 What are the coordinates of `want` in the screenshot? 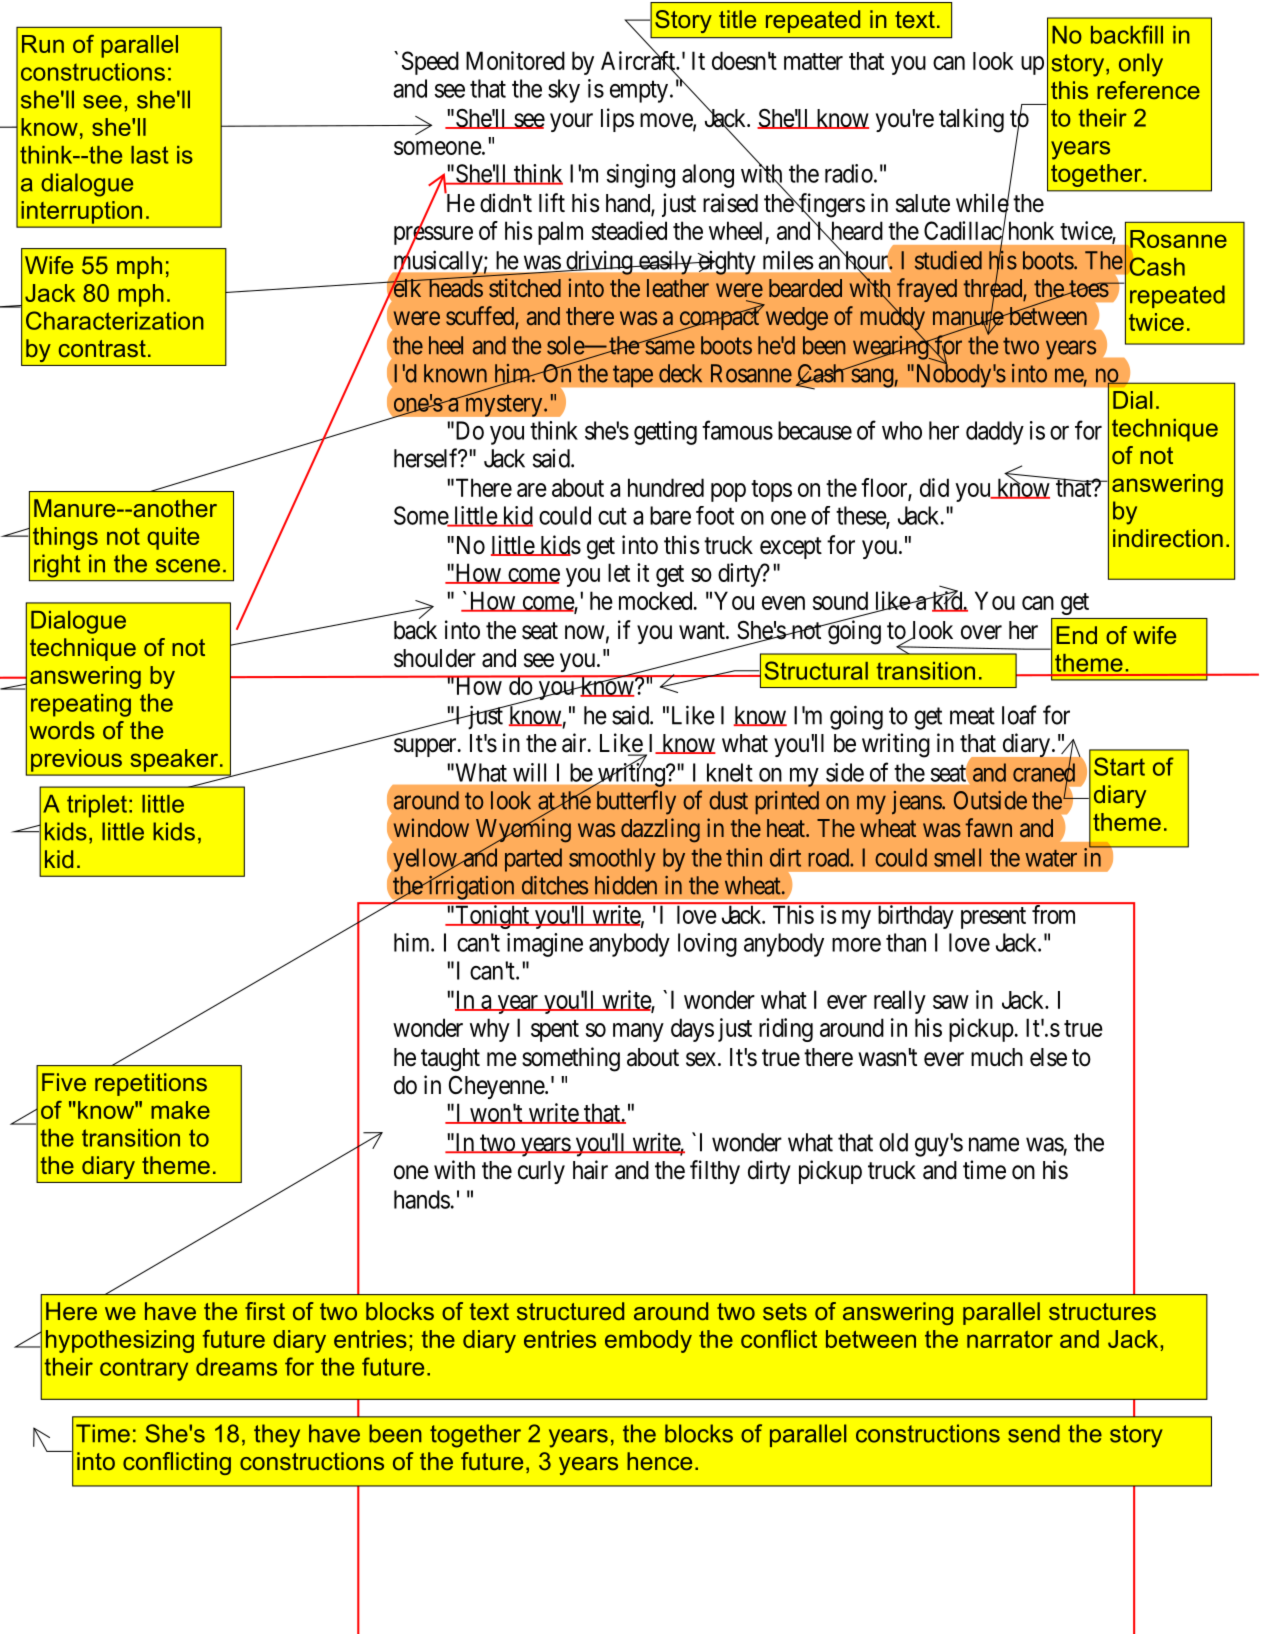 It's located at (703, 631).
